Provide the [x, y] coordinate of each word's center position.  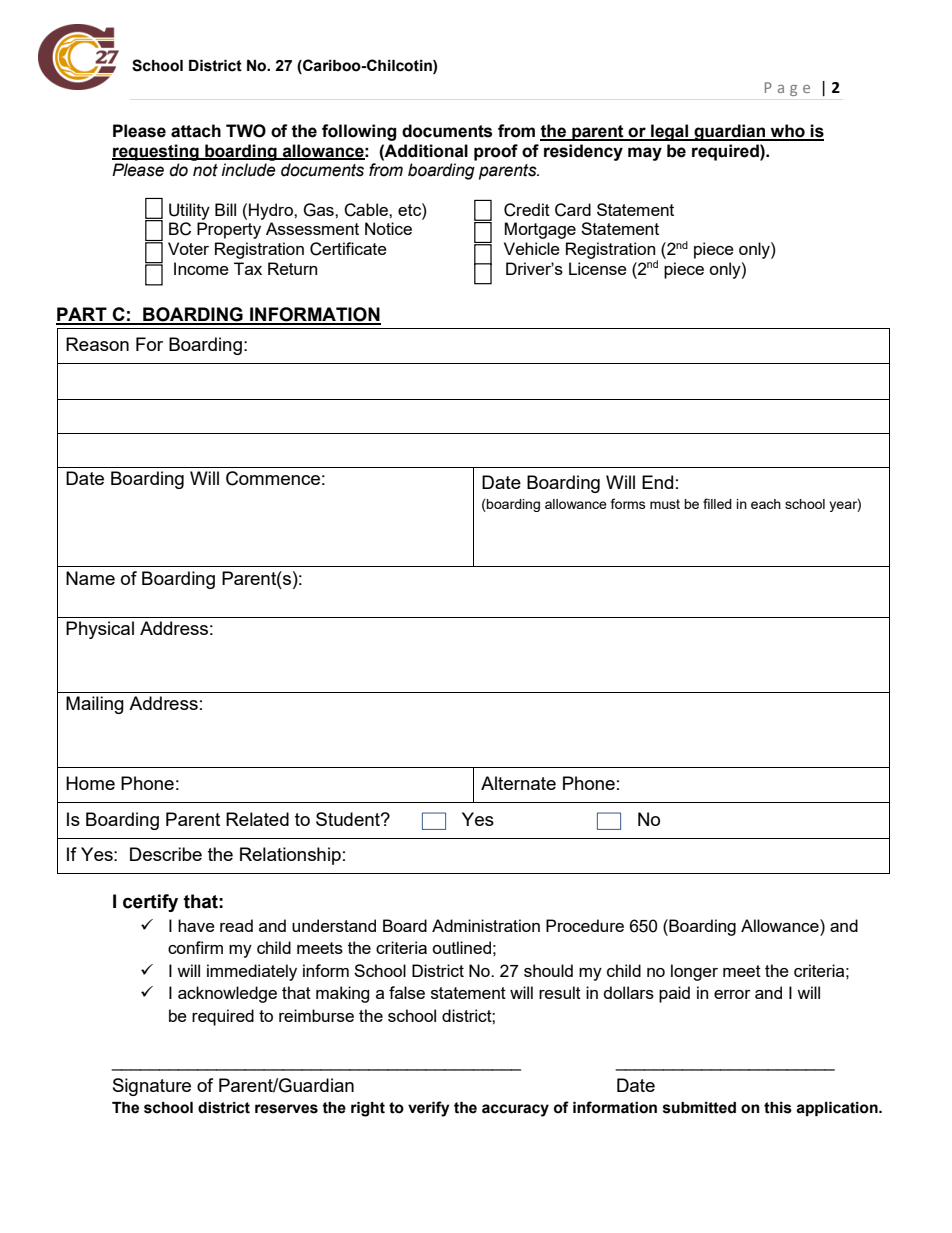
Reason [97, 344]
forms [628, 503]
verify [429, 1109]
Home [90, 783]
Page [787, 89]
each [766, 504]
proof [496, 152]
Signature [152, 1087]
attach [196, 131]
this [778, 1108]
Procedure [585, 925]
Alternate [518, 783]
